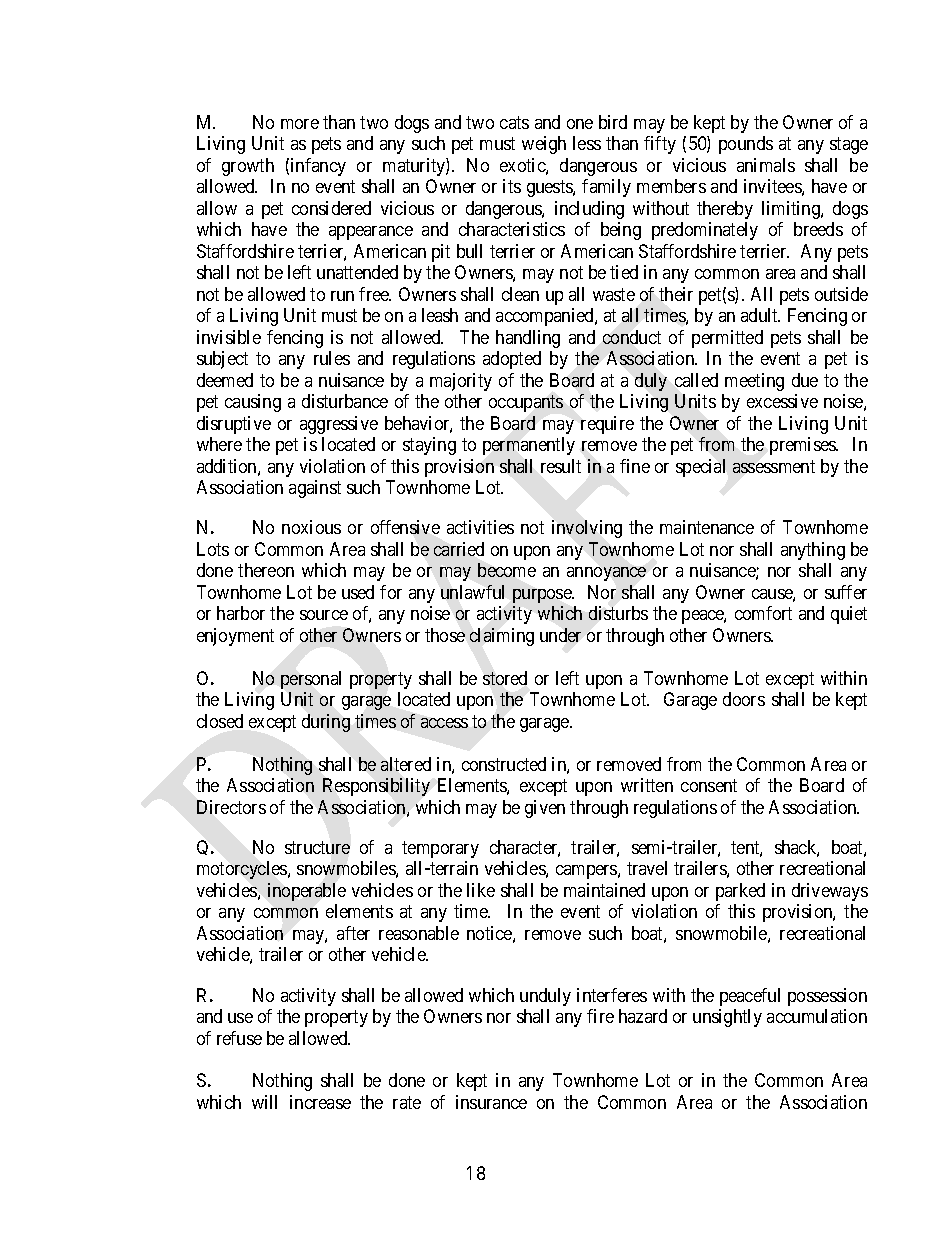  Describe the element at coordinates (766, 165) in the page. I see `animals` at that location.
